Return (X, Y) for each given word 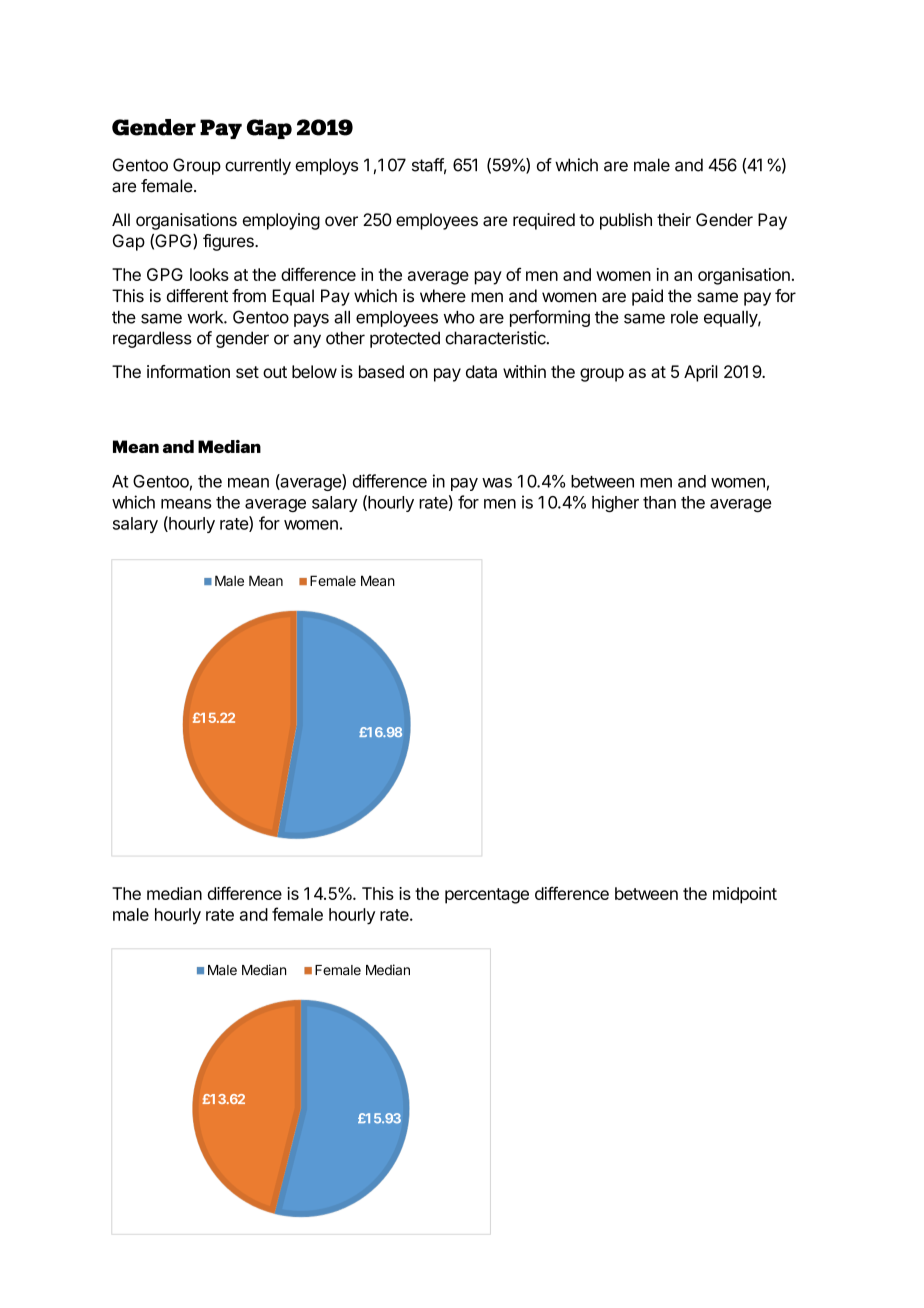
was (497, 483)
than (659, 502)
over (341, 221)
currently (258, 166)
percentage (487, 896)
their (674, 219)
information (188, 371)
